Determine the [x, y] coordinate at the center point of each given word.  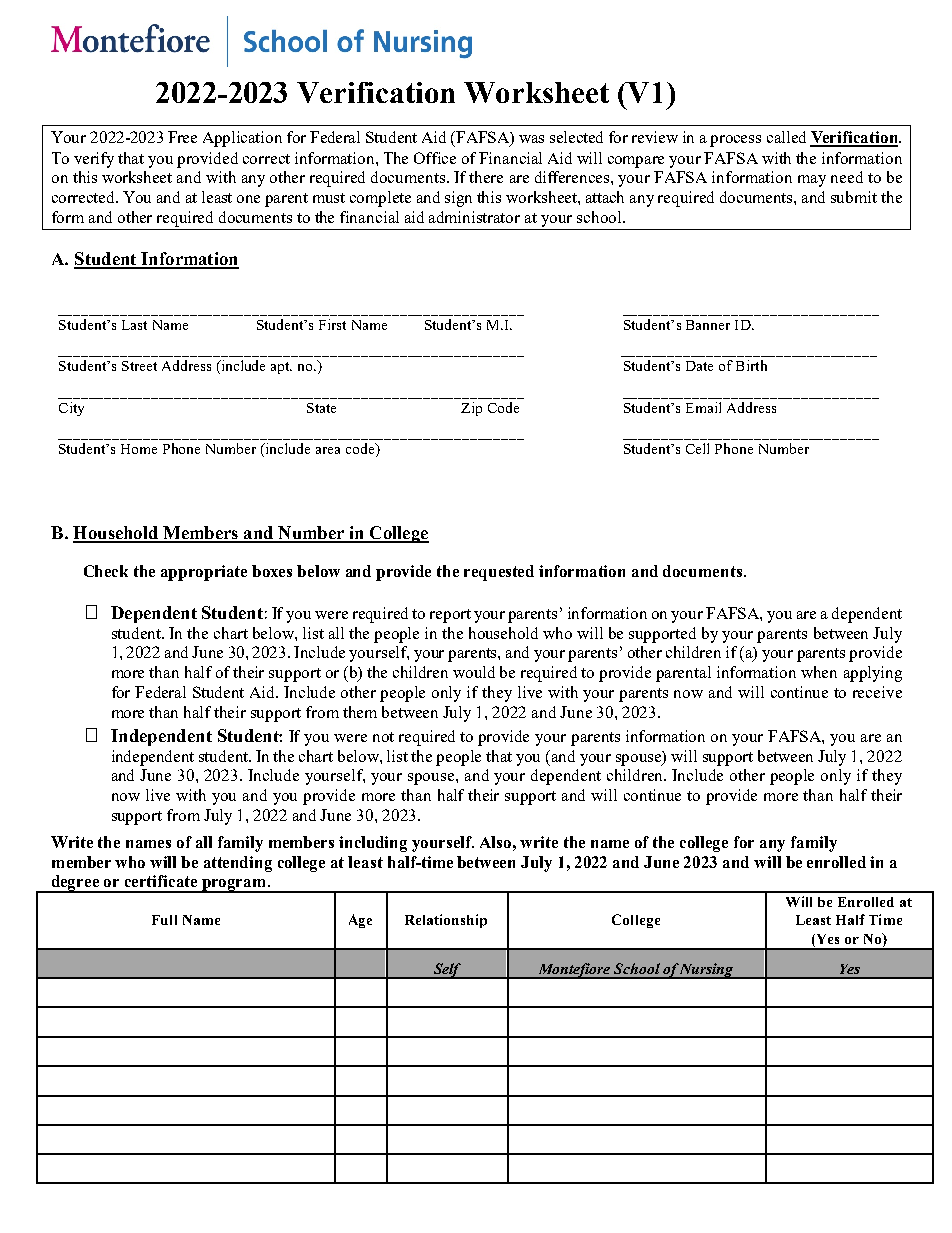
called [786, 137]
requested [499, 573]
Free [182, 137]
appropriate [204, 573]
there [486, 177]
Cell [697, 448]
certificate [161, 881]
